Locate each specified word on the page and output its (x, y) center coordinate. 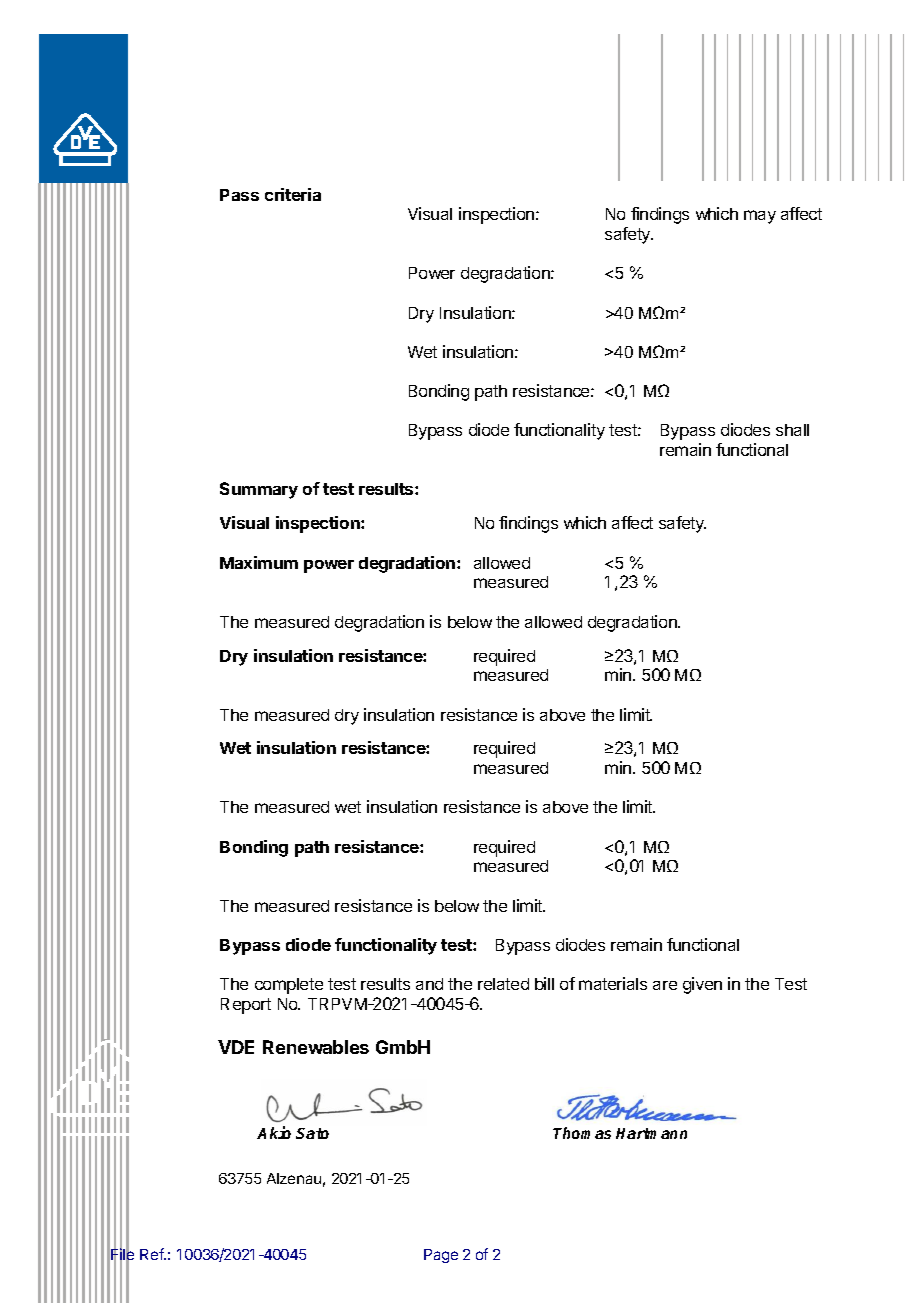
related (503, 984)
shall (792, 430)
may (760, 217)
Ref (153, 1254)
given (702, 985)
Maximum (259, 562)
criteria (293, 194)
